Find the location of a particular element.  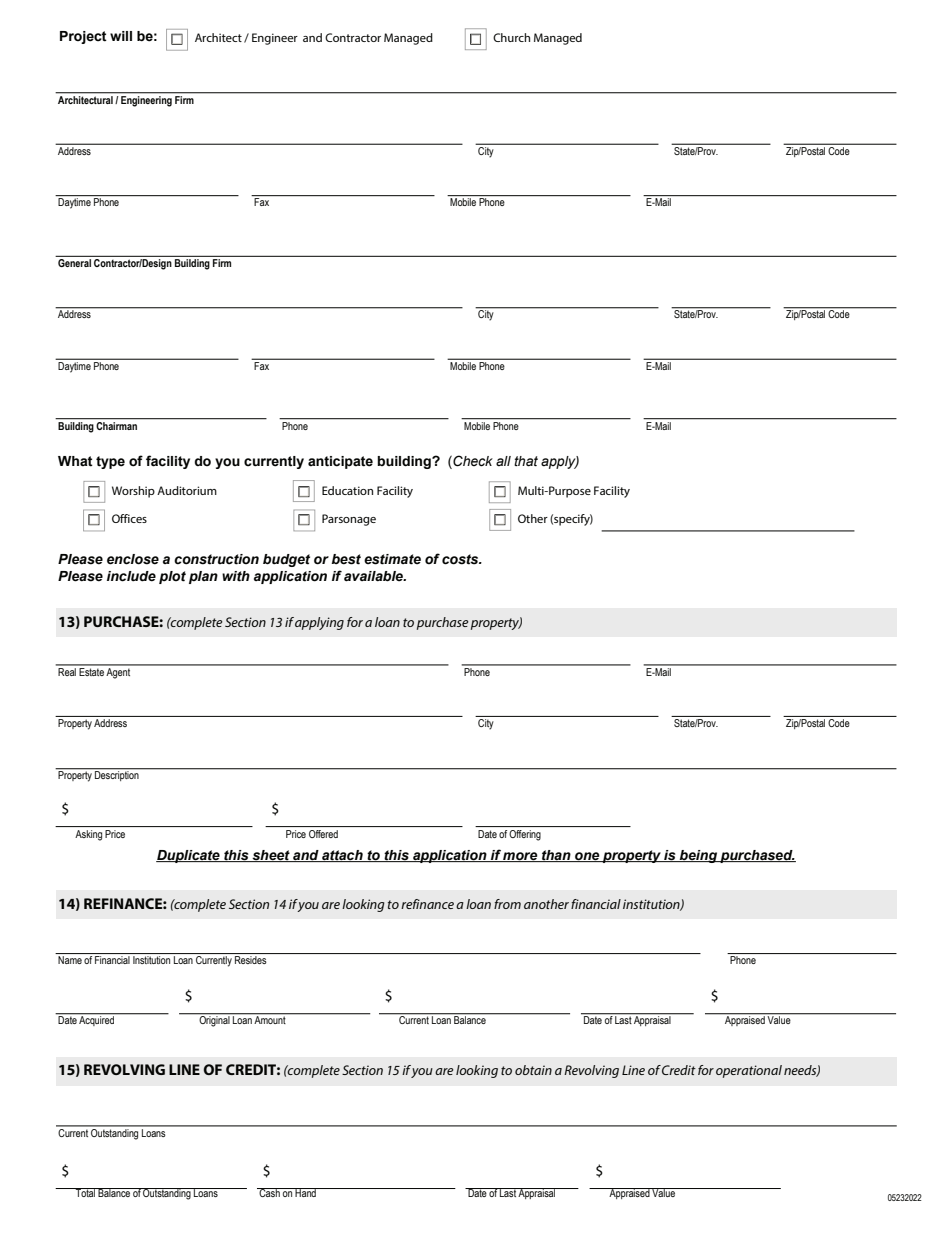

will is located at coordinates (121, 36).
